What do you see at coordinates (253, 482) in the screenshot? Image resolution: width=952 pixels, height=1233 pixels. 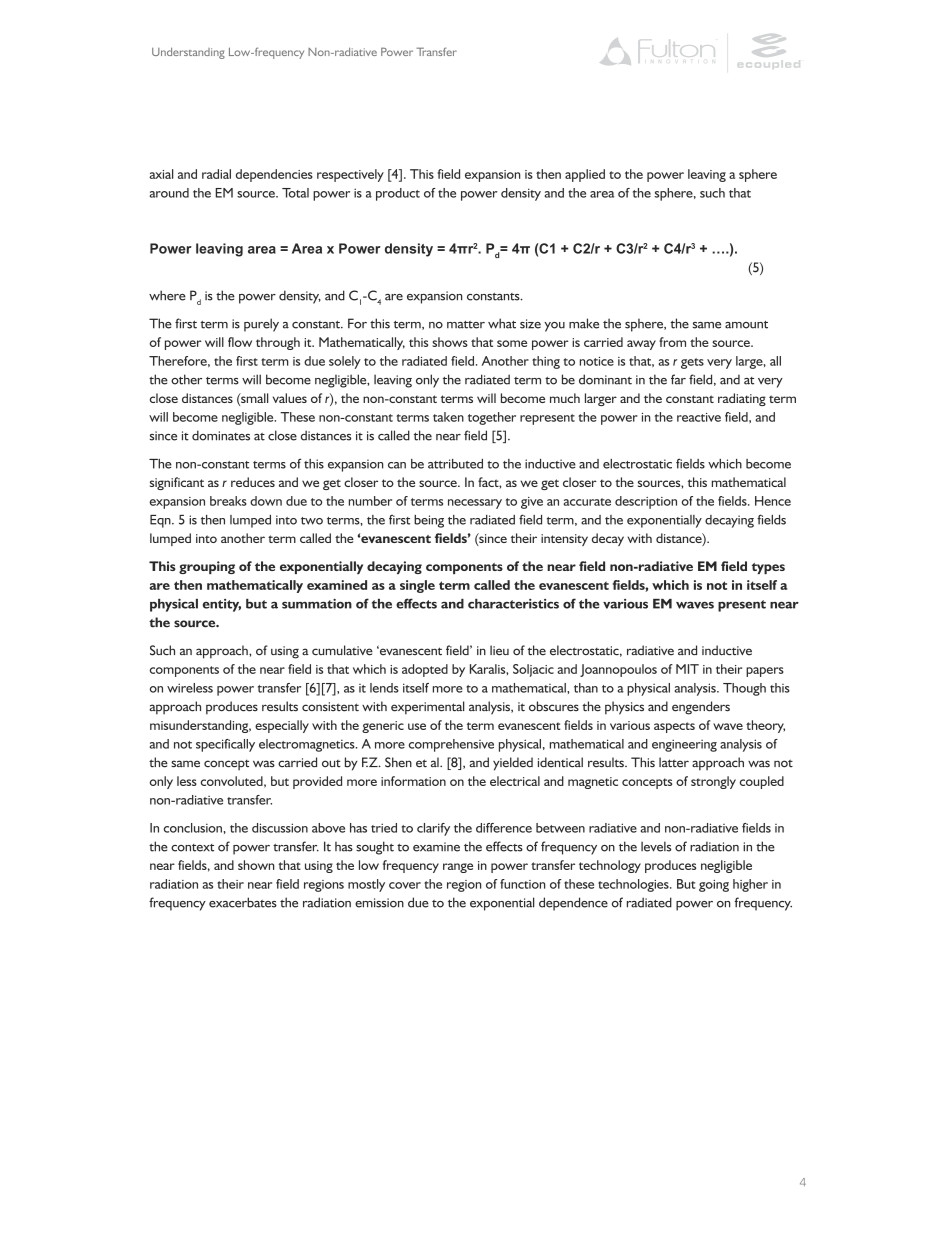 I see `reduces` at bounding box center [253, 482].
